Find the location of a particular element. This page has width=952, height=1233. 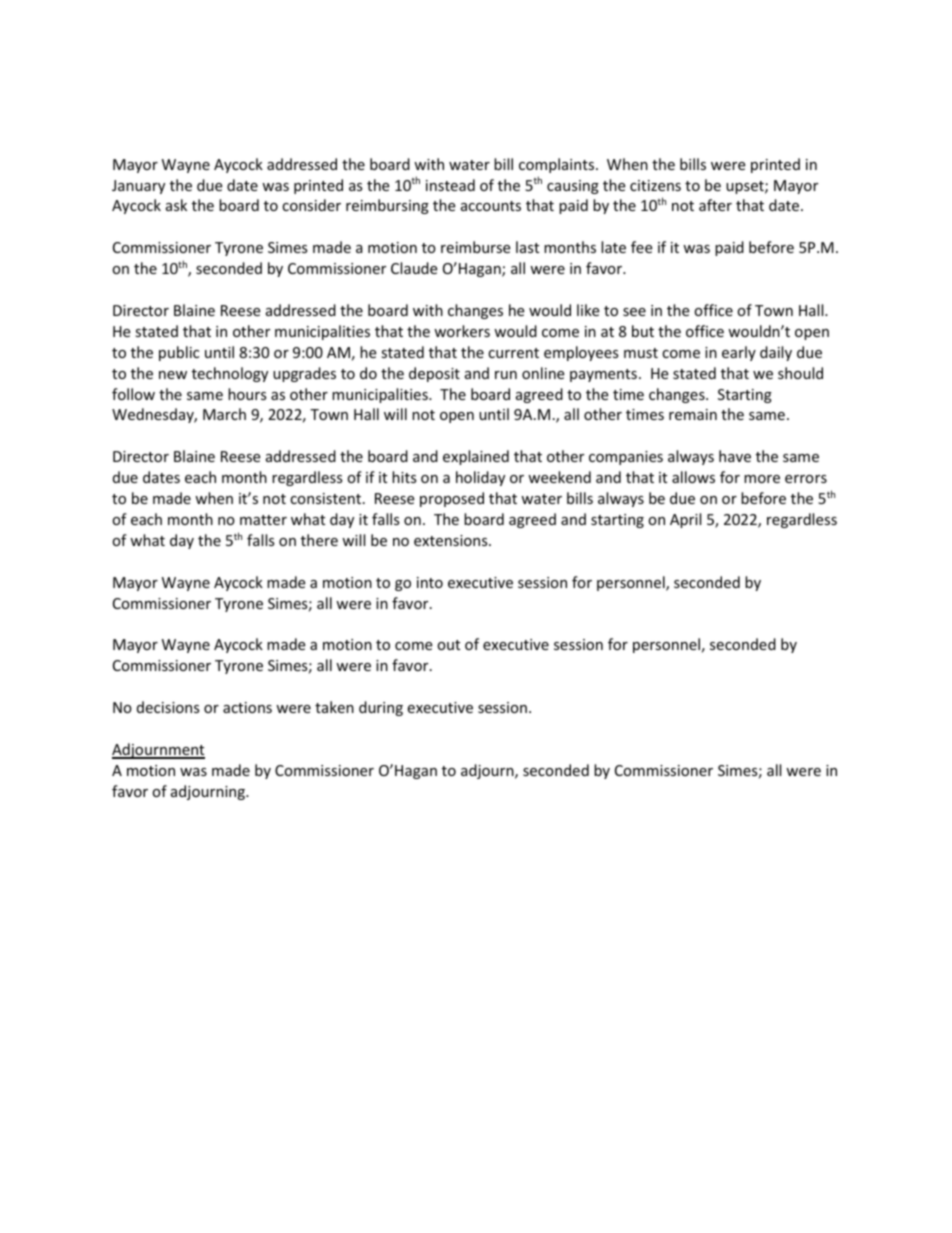

after is located at coordinates (715, 205).
